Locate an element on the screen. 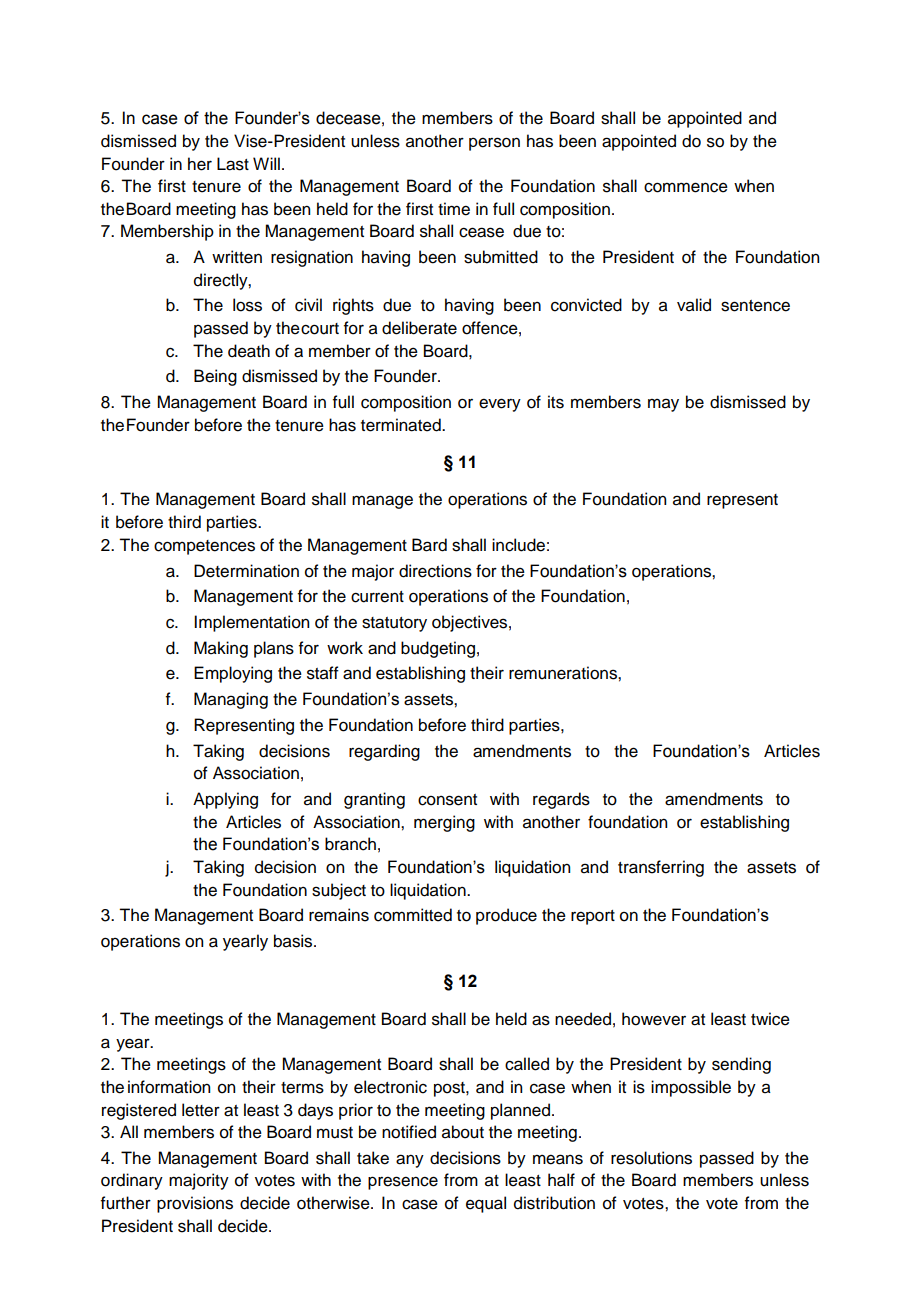 The height and width of the screenshot is (1307, 924). competences is located at coordinates (204, 547).
